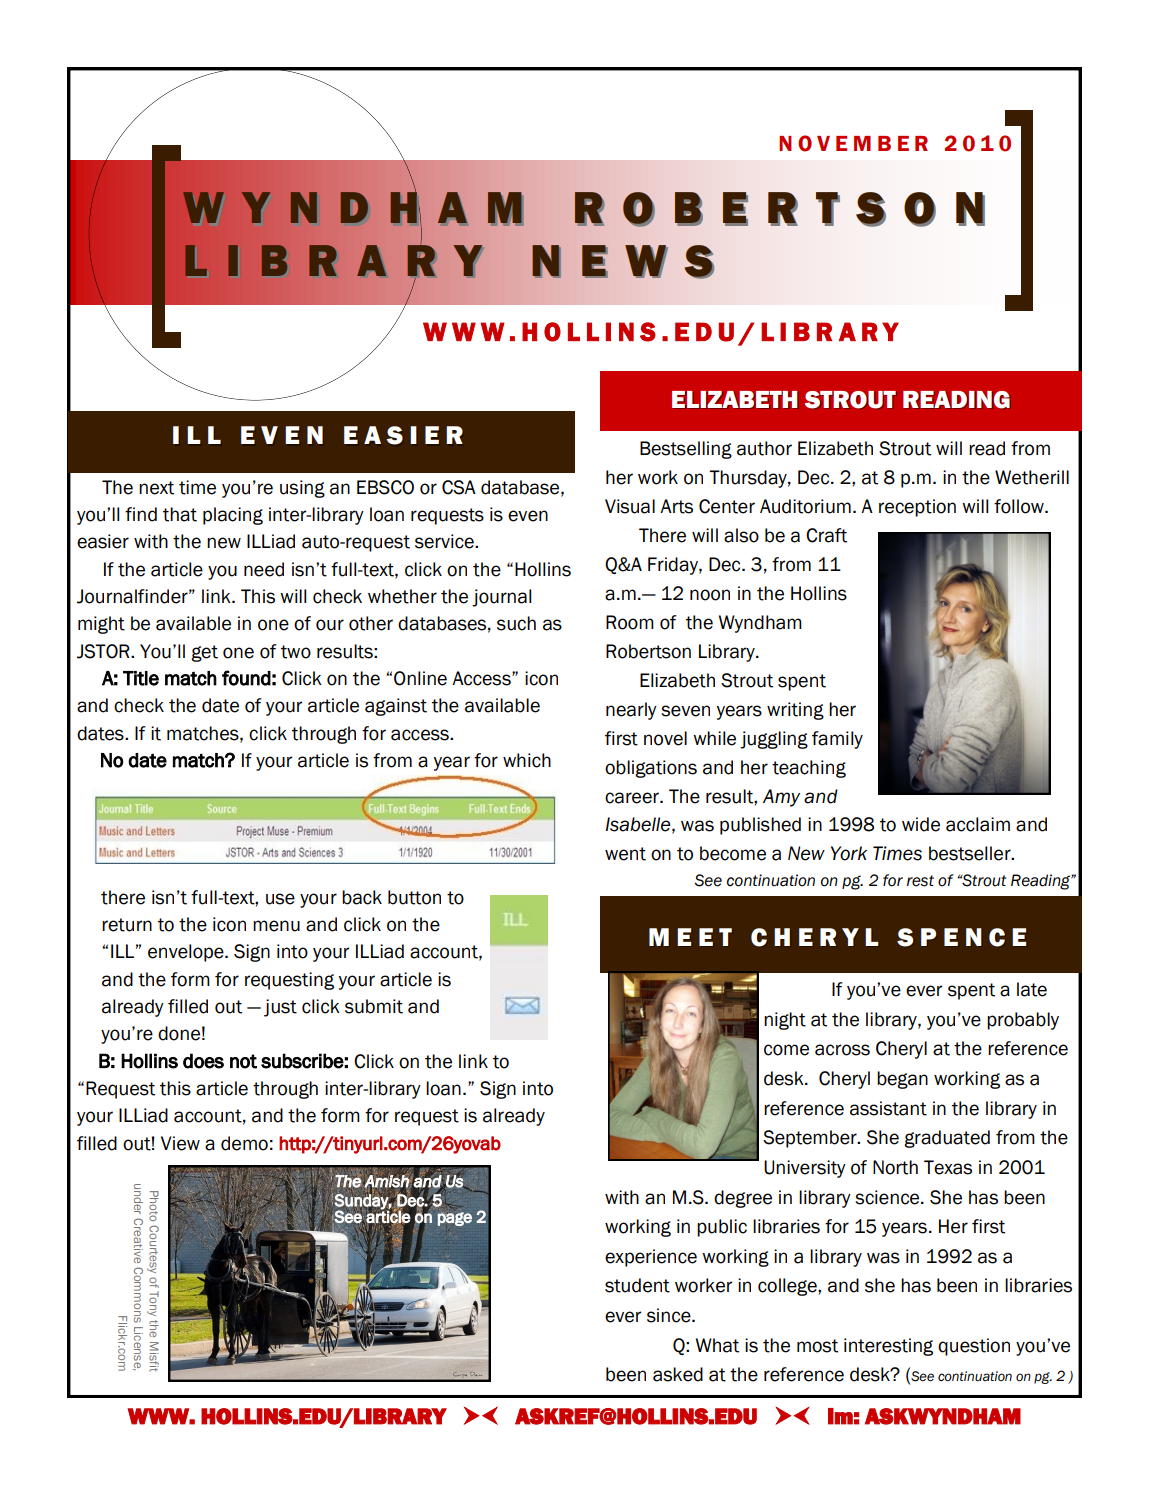 The height and width of the image is (1487, 1149). Describe the element at coordinates (974, 1347) in the image. I see `question` at that location.
